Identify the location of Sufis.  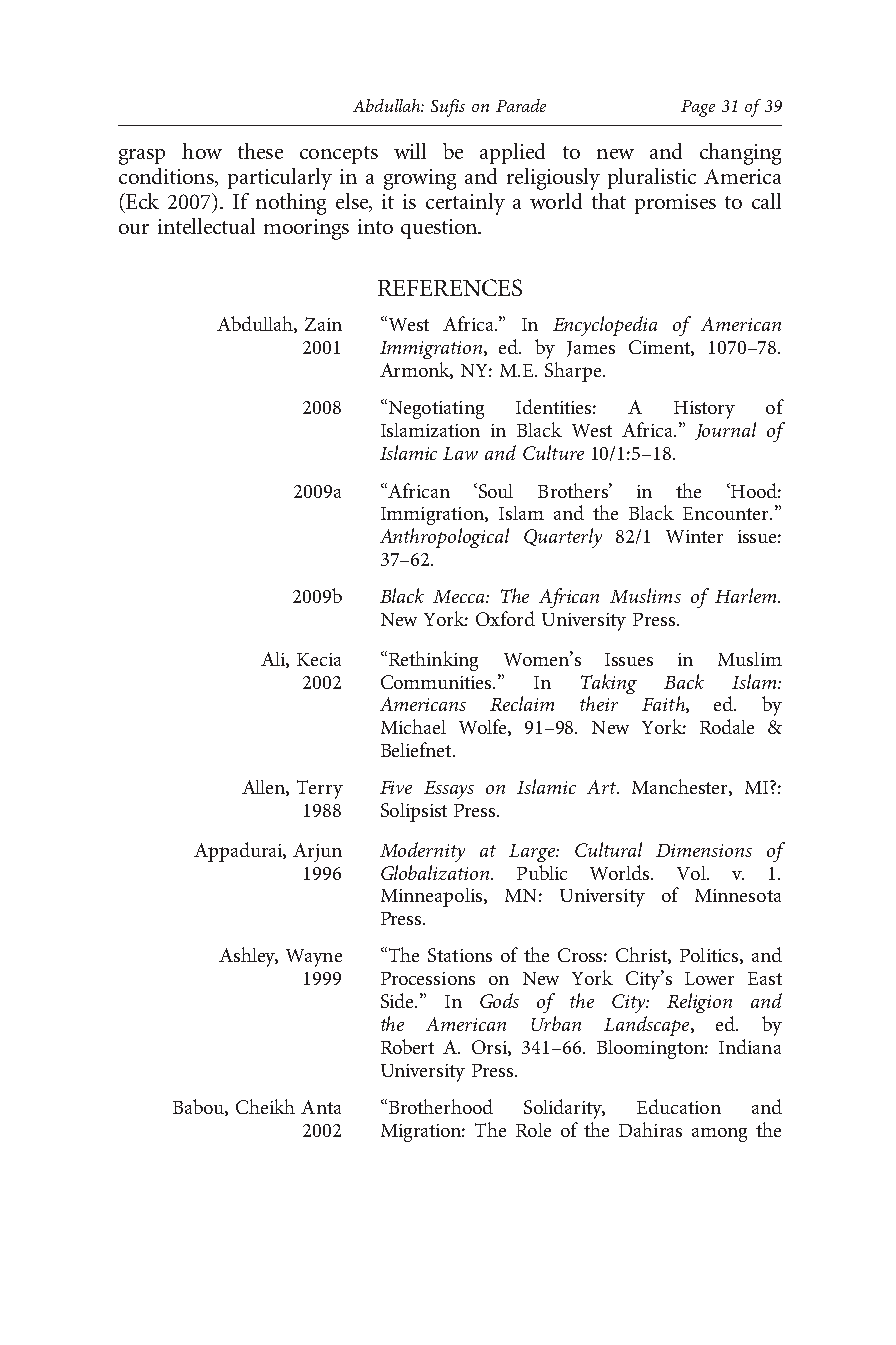
(448, 108).
